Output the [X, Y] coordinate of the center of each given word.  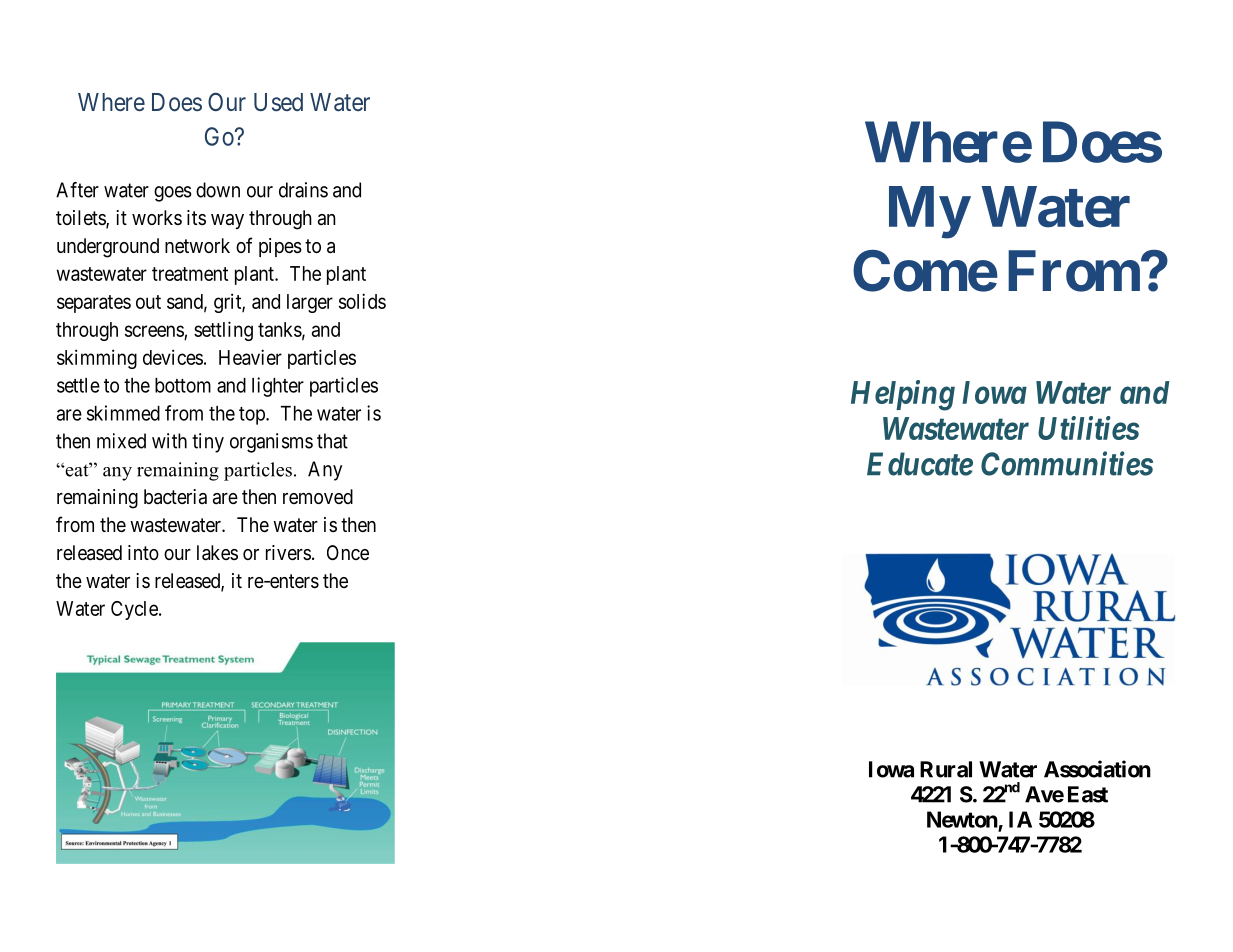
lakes [217, 553]
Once [348, 552]
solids [362, 301]
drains [303, 190]
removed [318, 496]
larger [310, 303]
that [332, 441]
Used [278, 102]
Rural [946, 769]
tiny [208, 443]
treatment [190, 274]
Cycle [134, 610]
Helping [903, 395]
